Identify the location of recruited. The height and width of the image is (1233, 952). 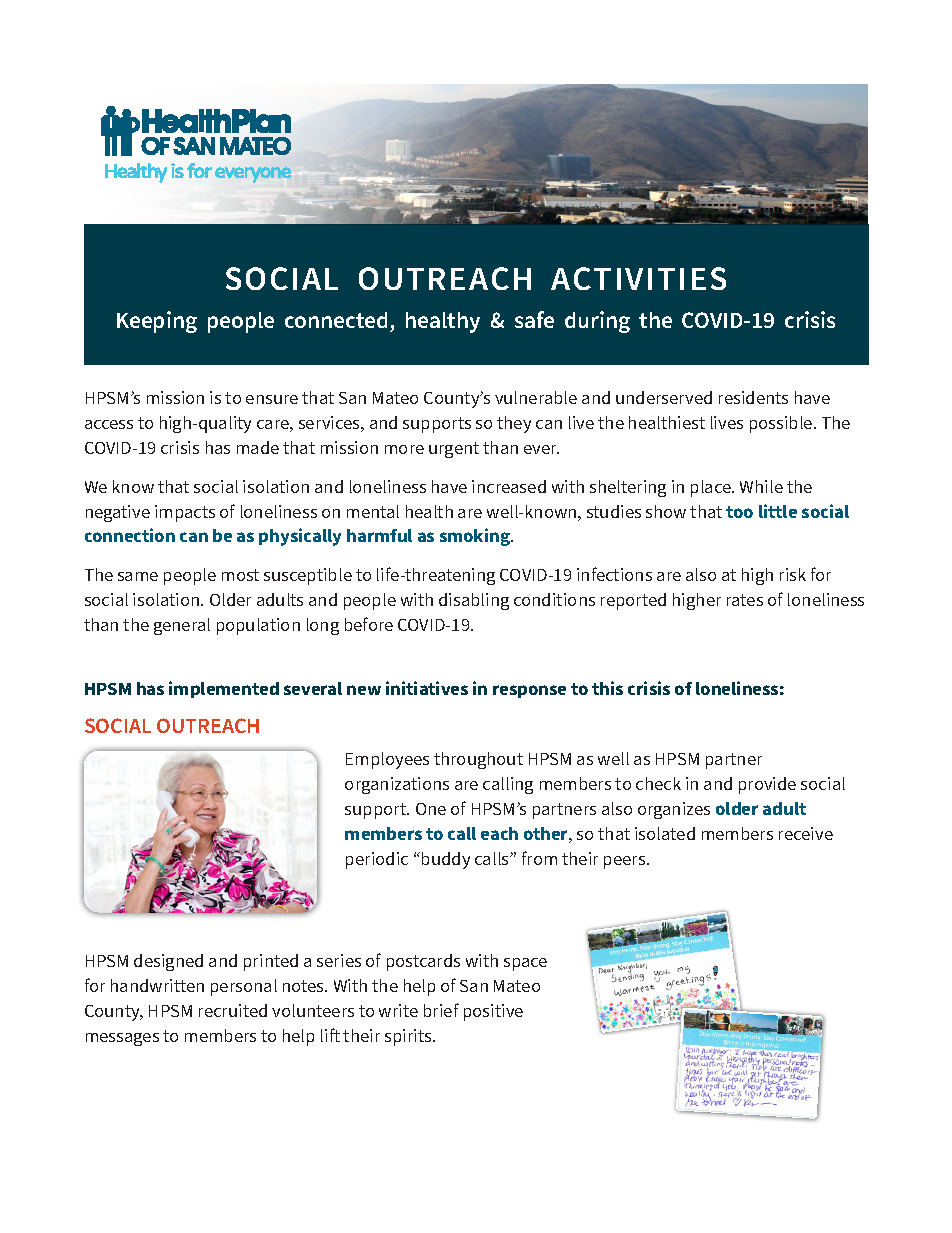
(233, 1010).
